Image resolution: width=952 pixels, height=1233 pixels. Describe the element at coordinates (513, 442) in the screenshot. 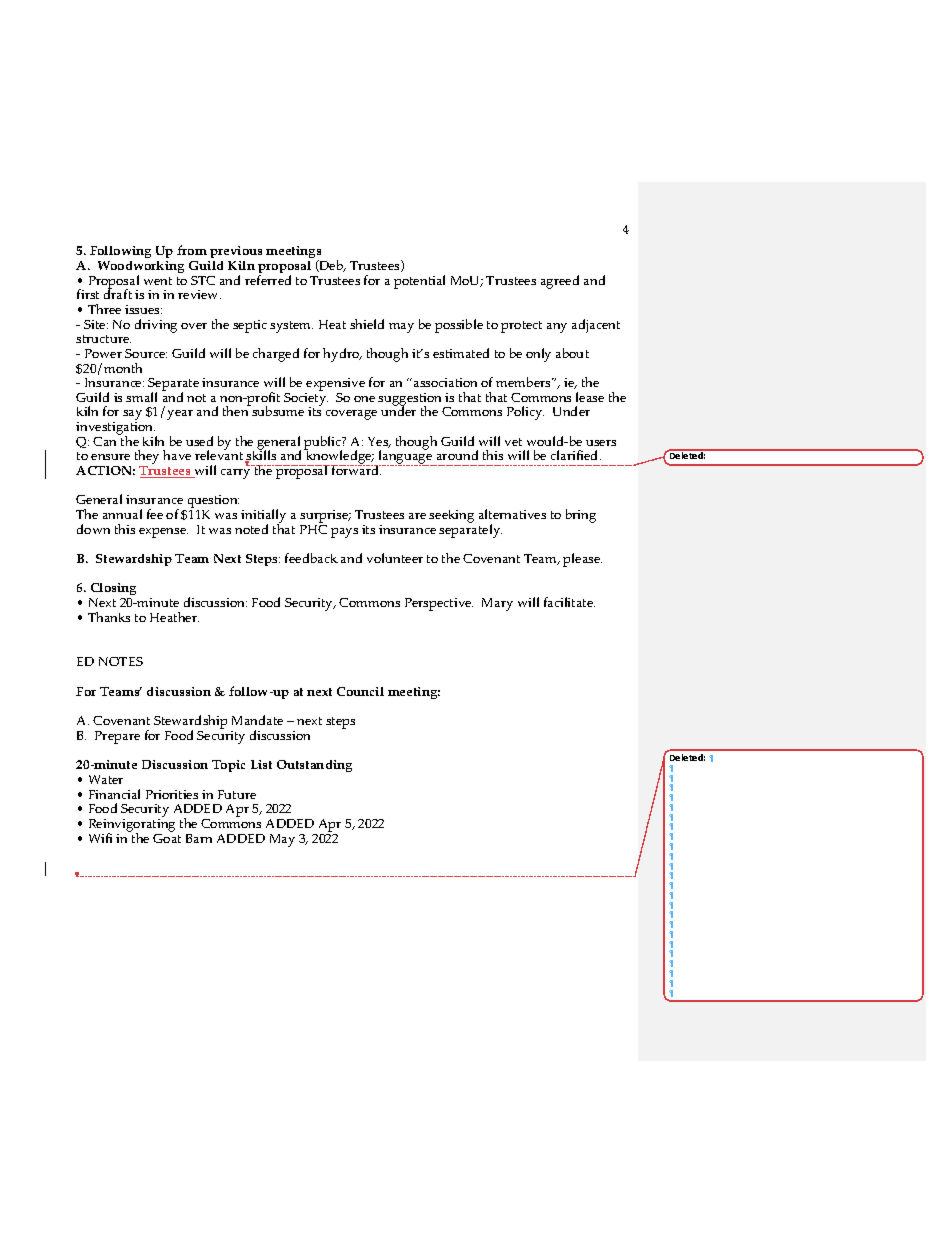

I see `vet` at that location.
